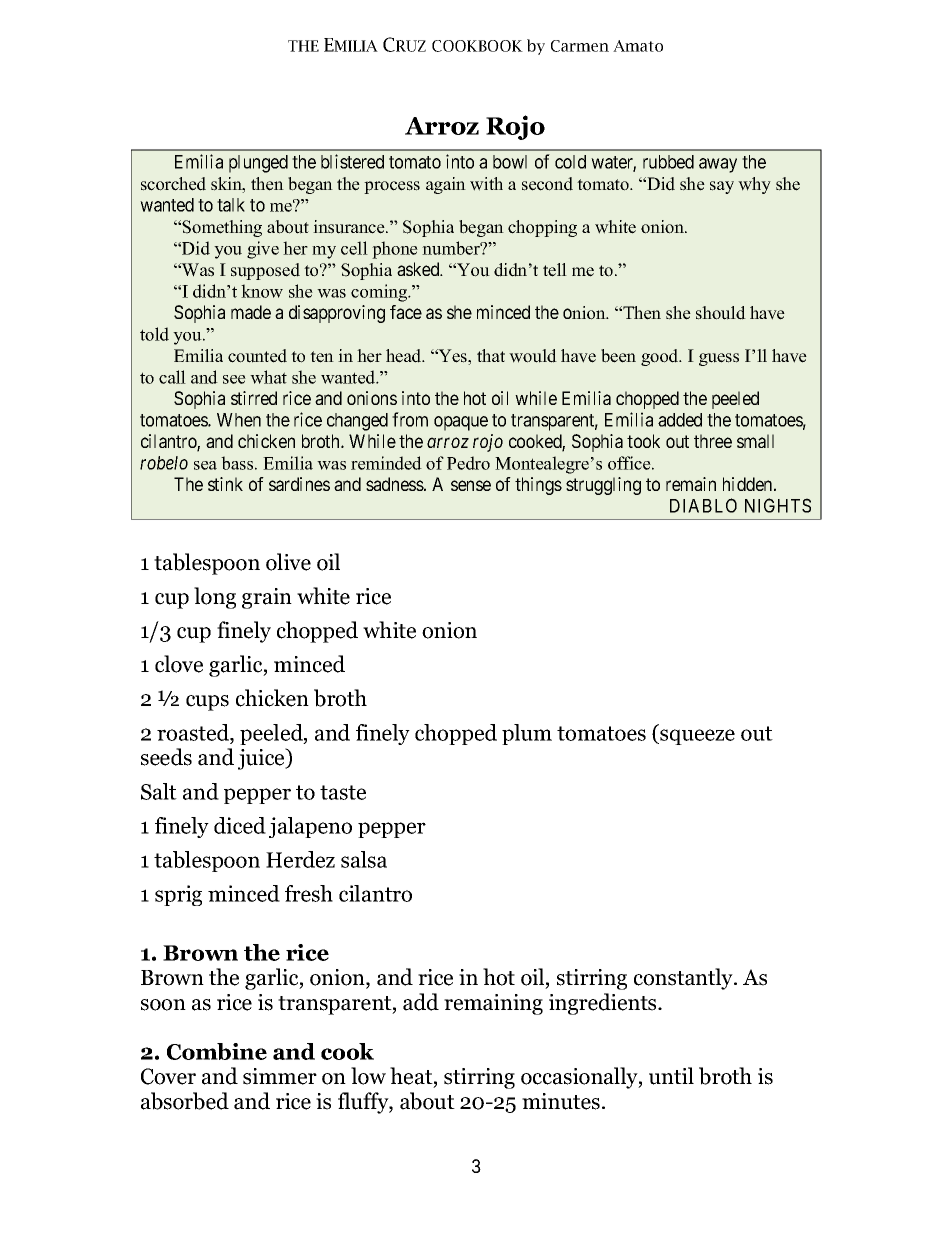 The width and height of the page is (952, 1233). Describe the element at coordinates (258, 164) in the page. I see `plunged` at that location.
